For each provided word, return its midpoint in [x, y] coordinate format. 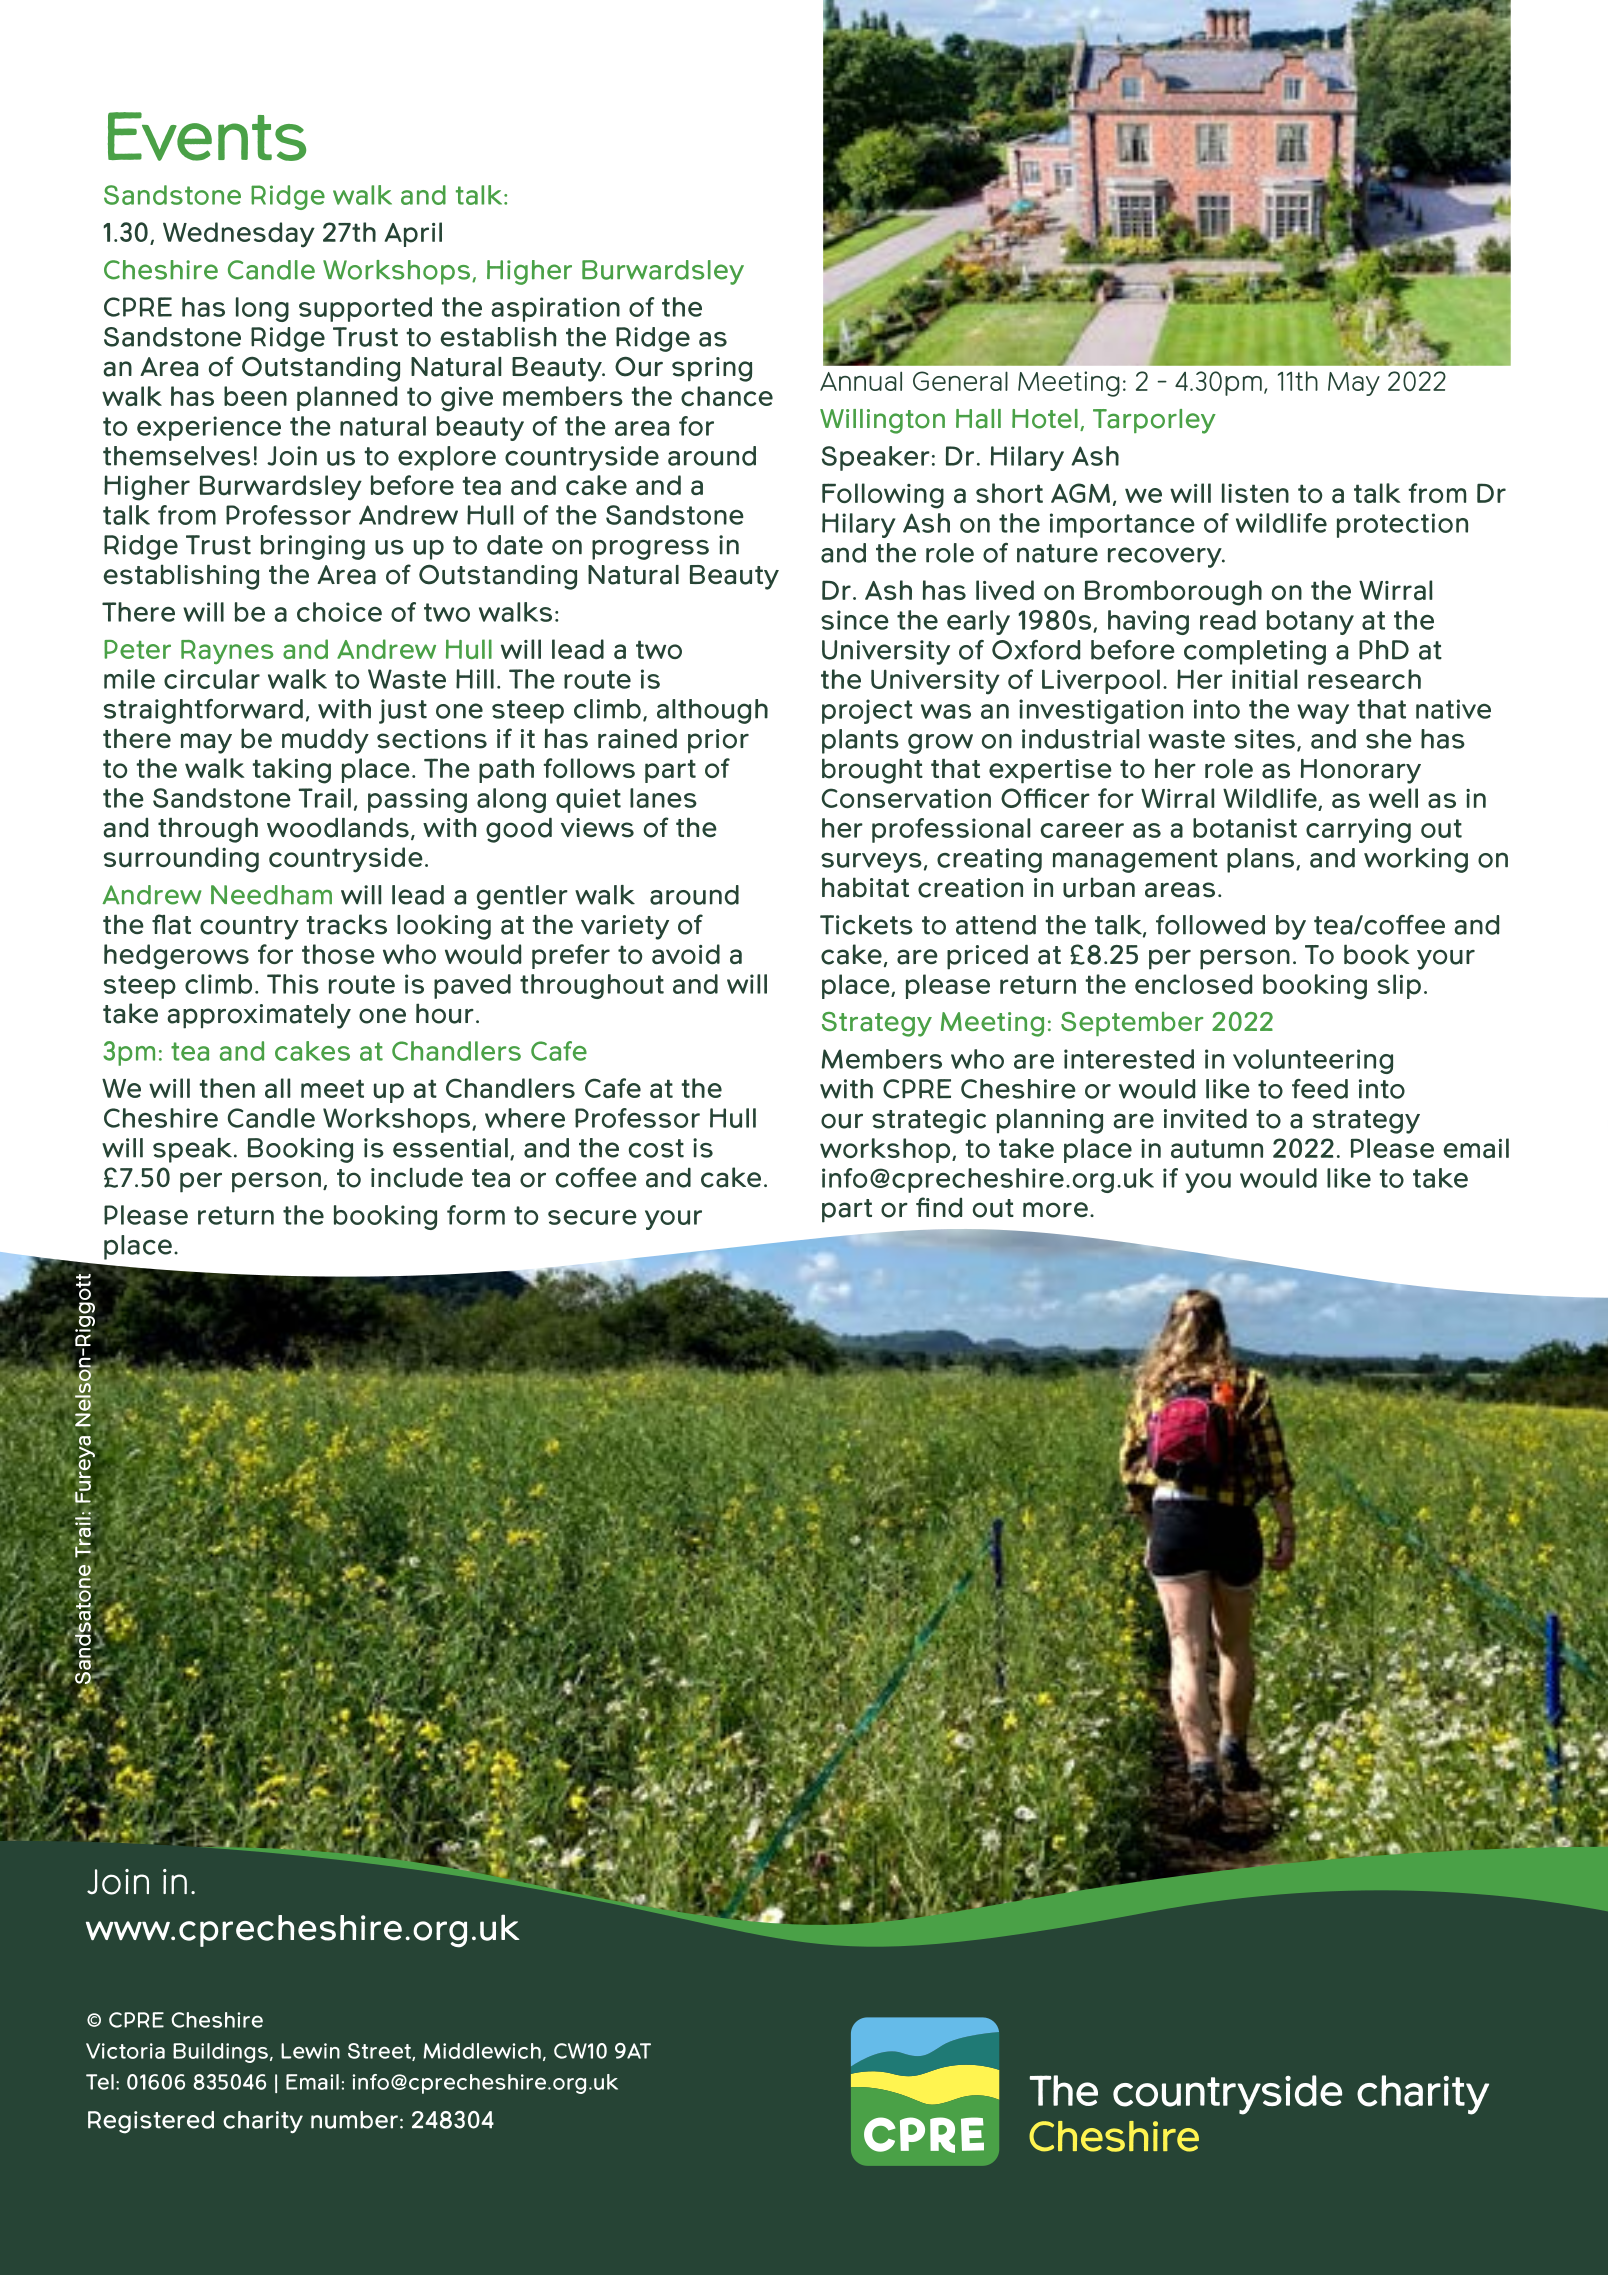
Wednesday [239, 235]
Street [380, 2052]
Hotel [1045, 419]
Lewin [310, 2051]
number [354, 2120]
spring [712, 369]
